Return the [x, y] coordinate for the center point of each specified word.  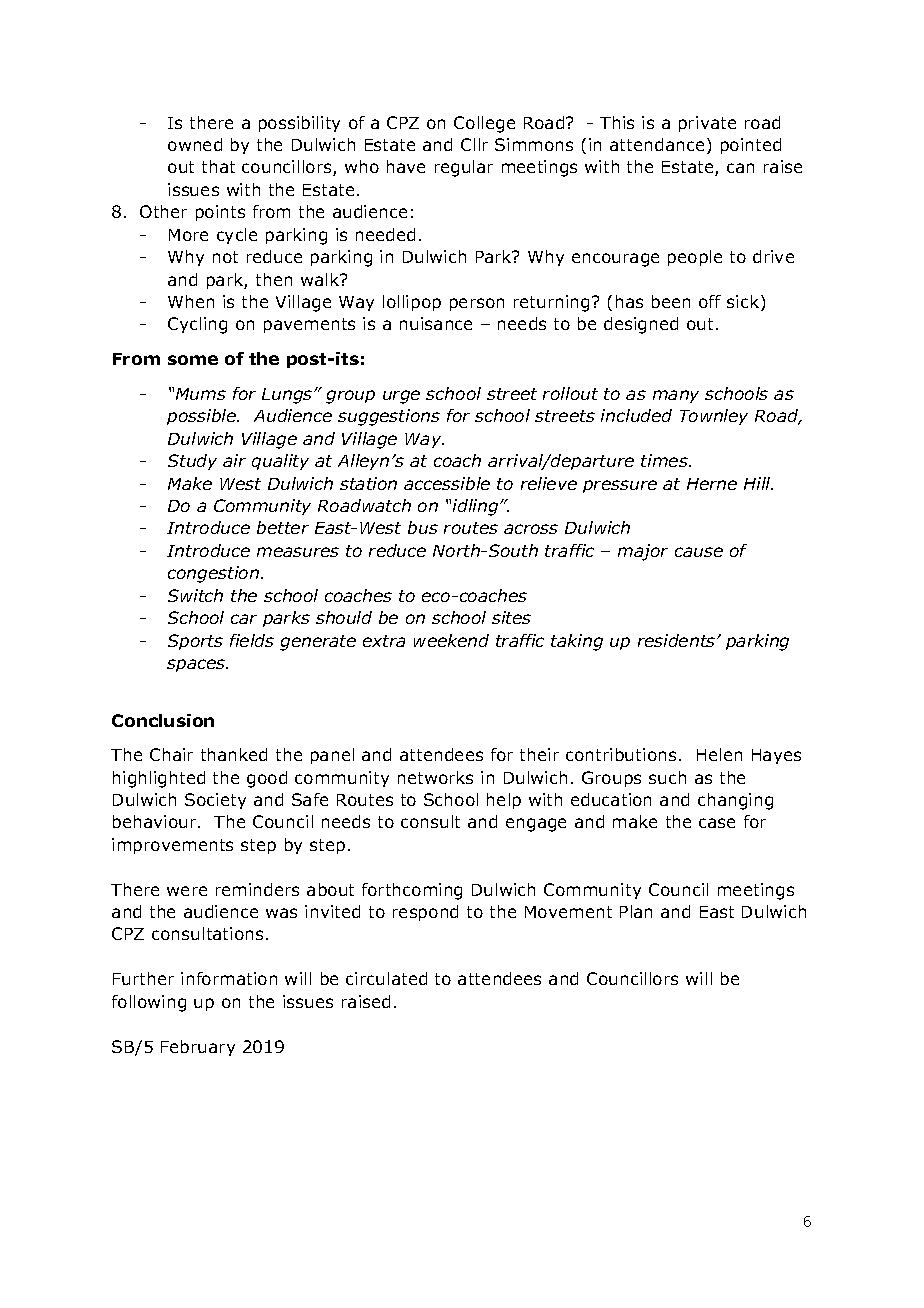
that [218, 166]
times [665, 460]
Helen [719, 754]
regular [464, 168]
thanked [234, 754]
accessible [447, 483]
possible [203, 417]
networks [435, 777]
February [198, 1048]
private [707, 124]
